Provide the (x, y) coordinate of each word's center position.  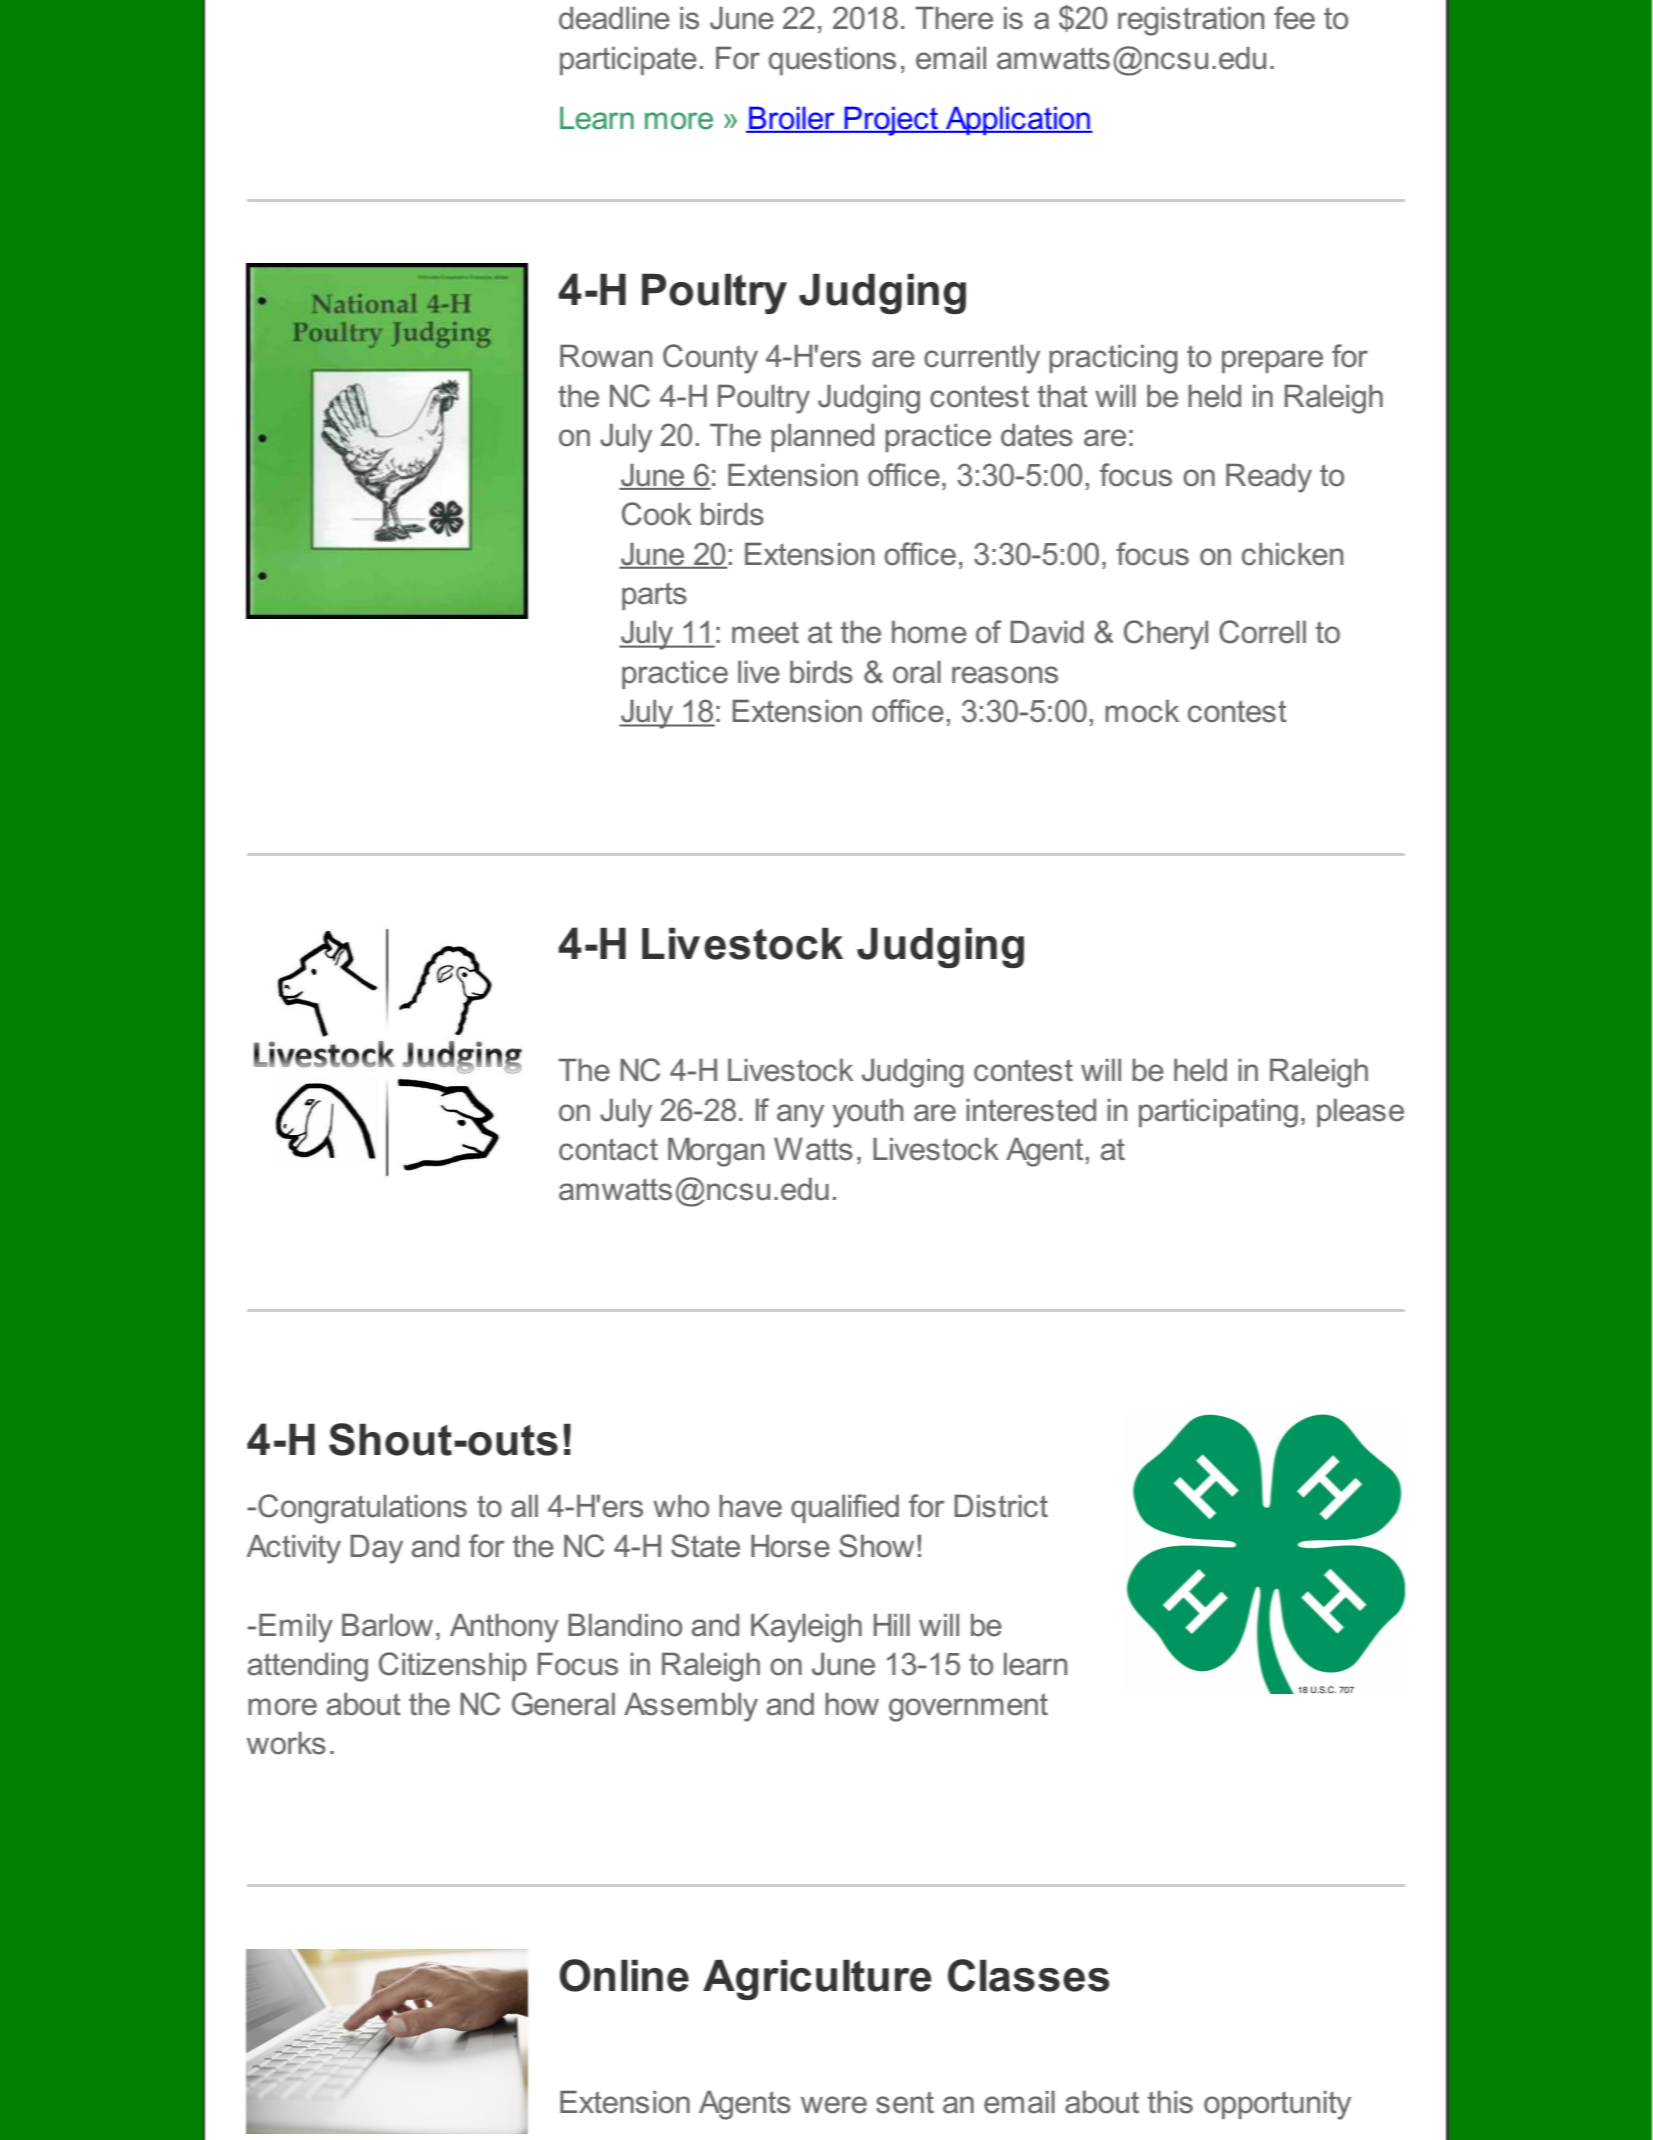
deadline (614, 18)
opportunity (1277, 2105)
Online (624, 1975)
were (834, 2105)
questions (832, 61)
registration (1191, 21)
